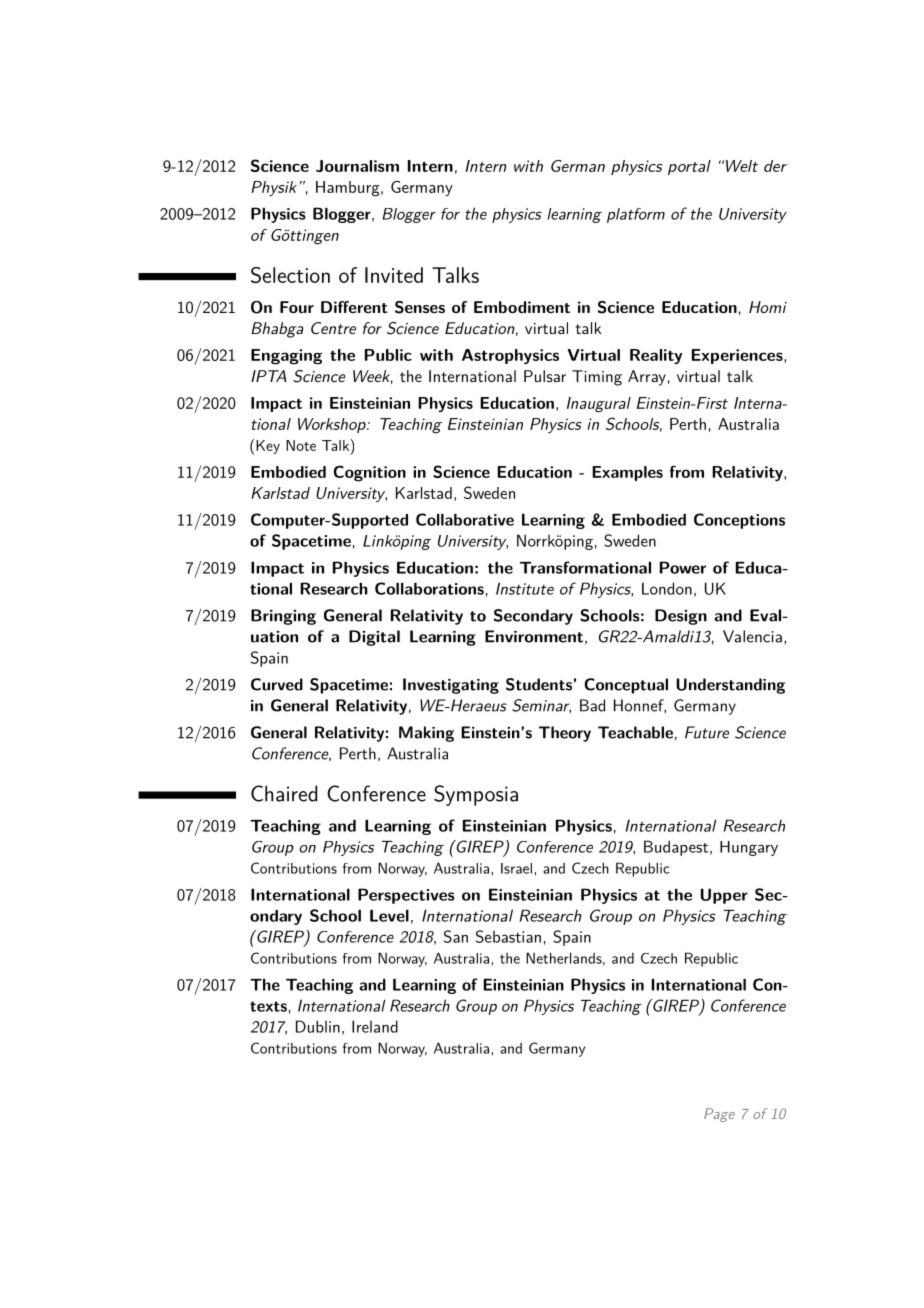 This screenshot has height=1308, width=924. Describe the element at coordinates (522, 307) in the screenshot. I see `Embodiment` at that location.
